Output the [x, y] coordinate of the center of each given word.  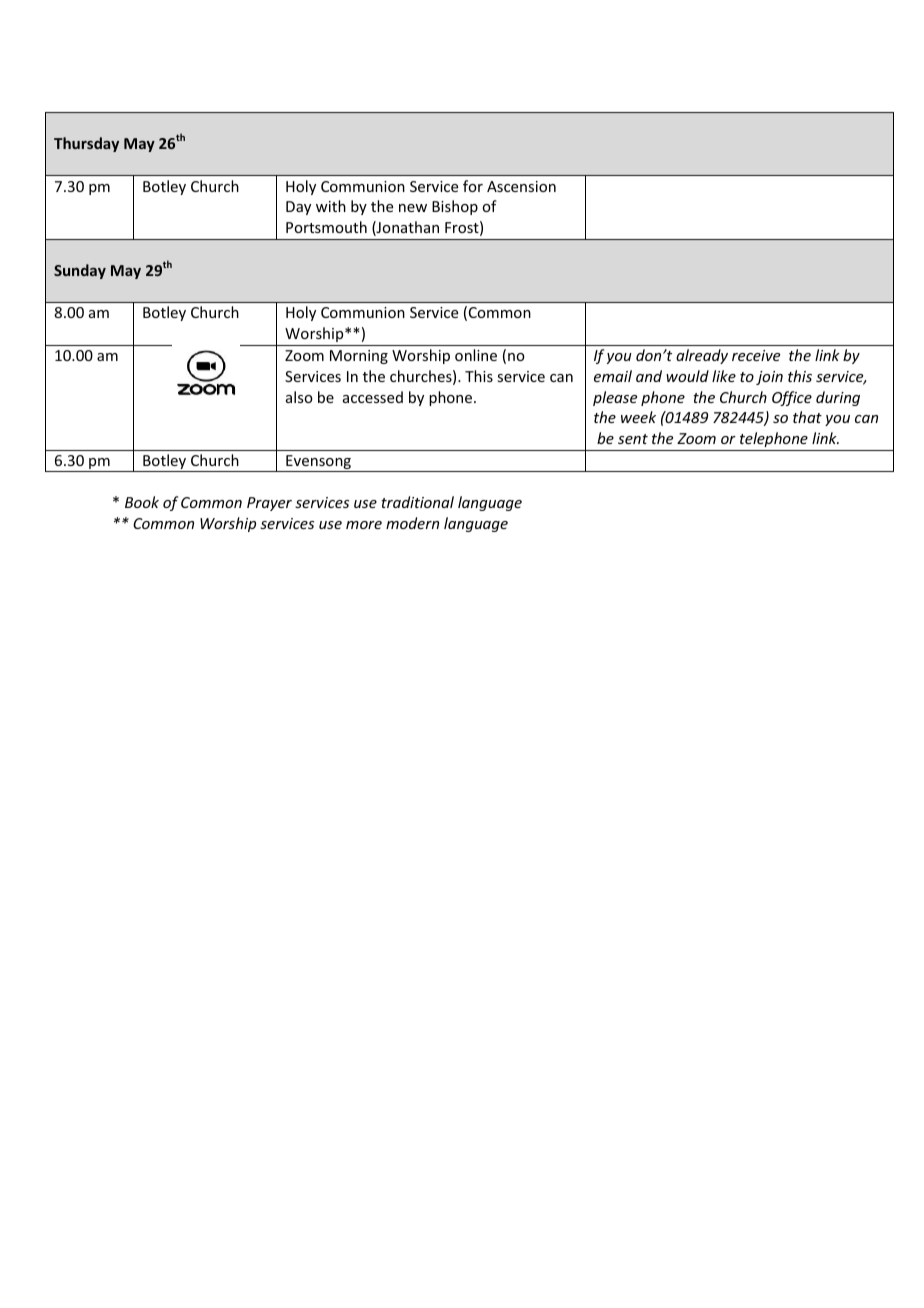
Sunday [80, 271]
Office [792, 398]
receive [756, 355]
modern [412, 523]
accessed [373, 397]
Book [142, 502]
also [299, 397]
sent [633, 439]
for [473, 186]
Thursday [86, 144]
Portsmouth [326, 227]
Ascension [521, 186]
